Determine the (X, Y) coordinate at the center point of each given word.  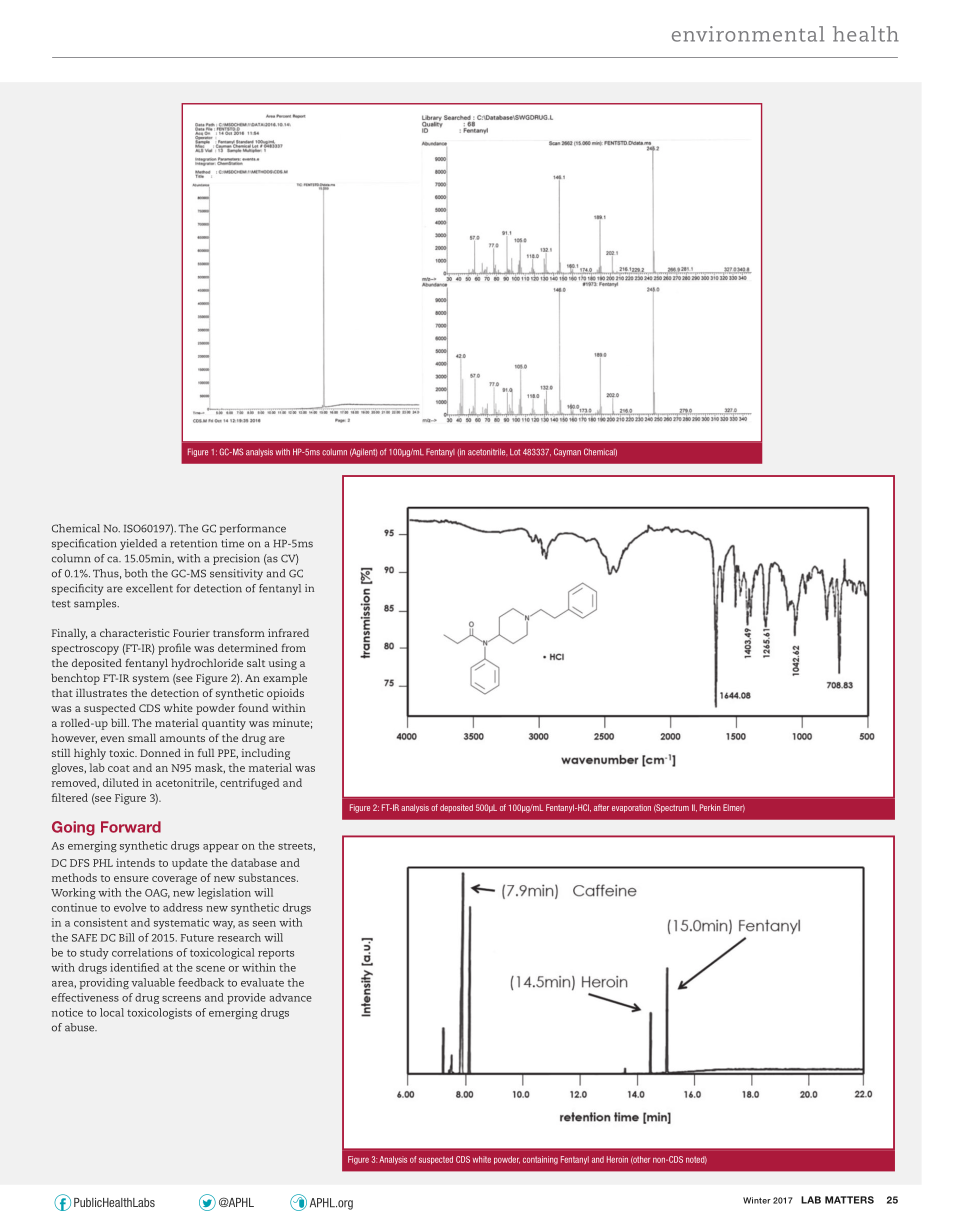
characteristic (135, 633)
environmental (748, 34)
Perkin (710, 807)
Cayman (567, 452)
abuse (81, 1027)
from (293, 647)
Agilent (363, 452)
